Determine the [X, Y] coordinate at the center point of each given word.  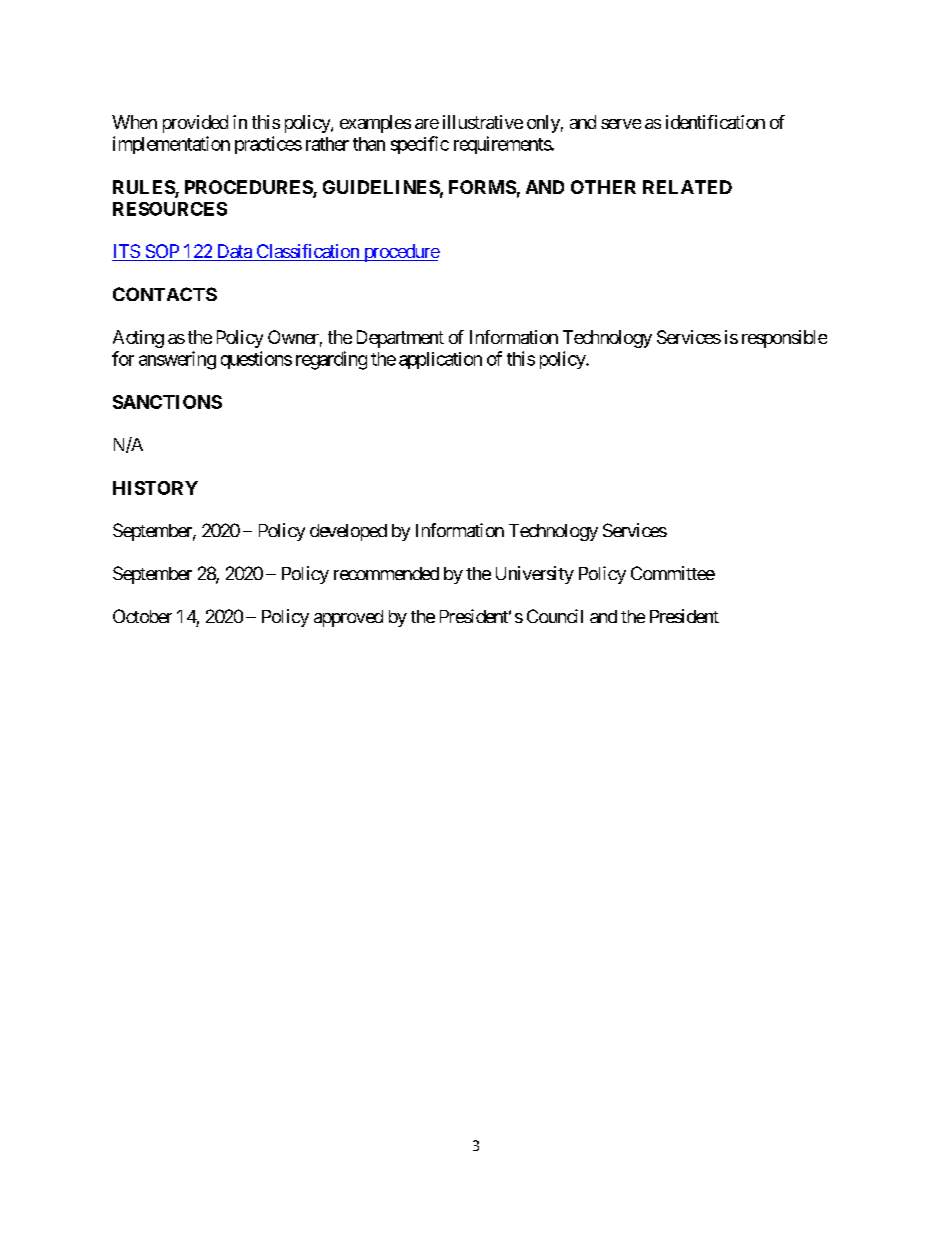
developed [348, 532]
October [142, 616]
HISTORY [155, 488]
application [440, 360]
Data [234, 252]
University [535, 575]
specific [420, 145]
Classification [307, 252]
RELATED [687, 187]
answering [177, 360]
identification [715, 122]
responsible [784, 339]
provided [195, 124]
